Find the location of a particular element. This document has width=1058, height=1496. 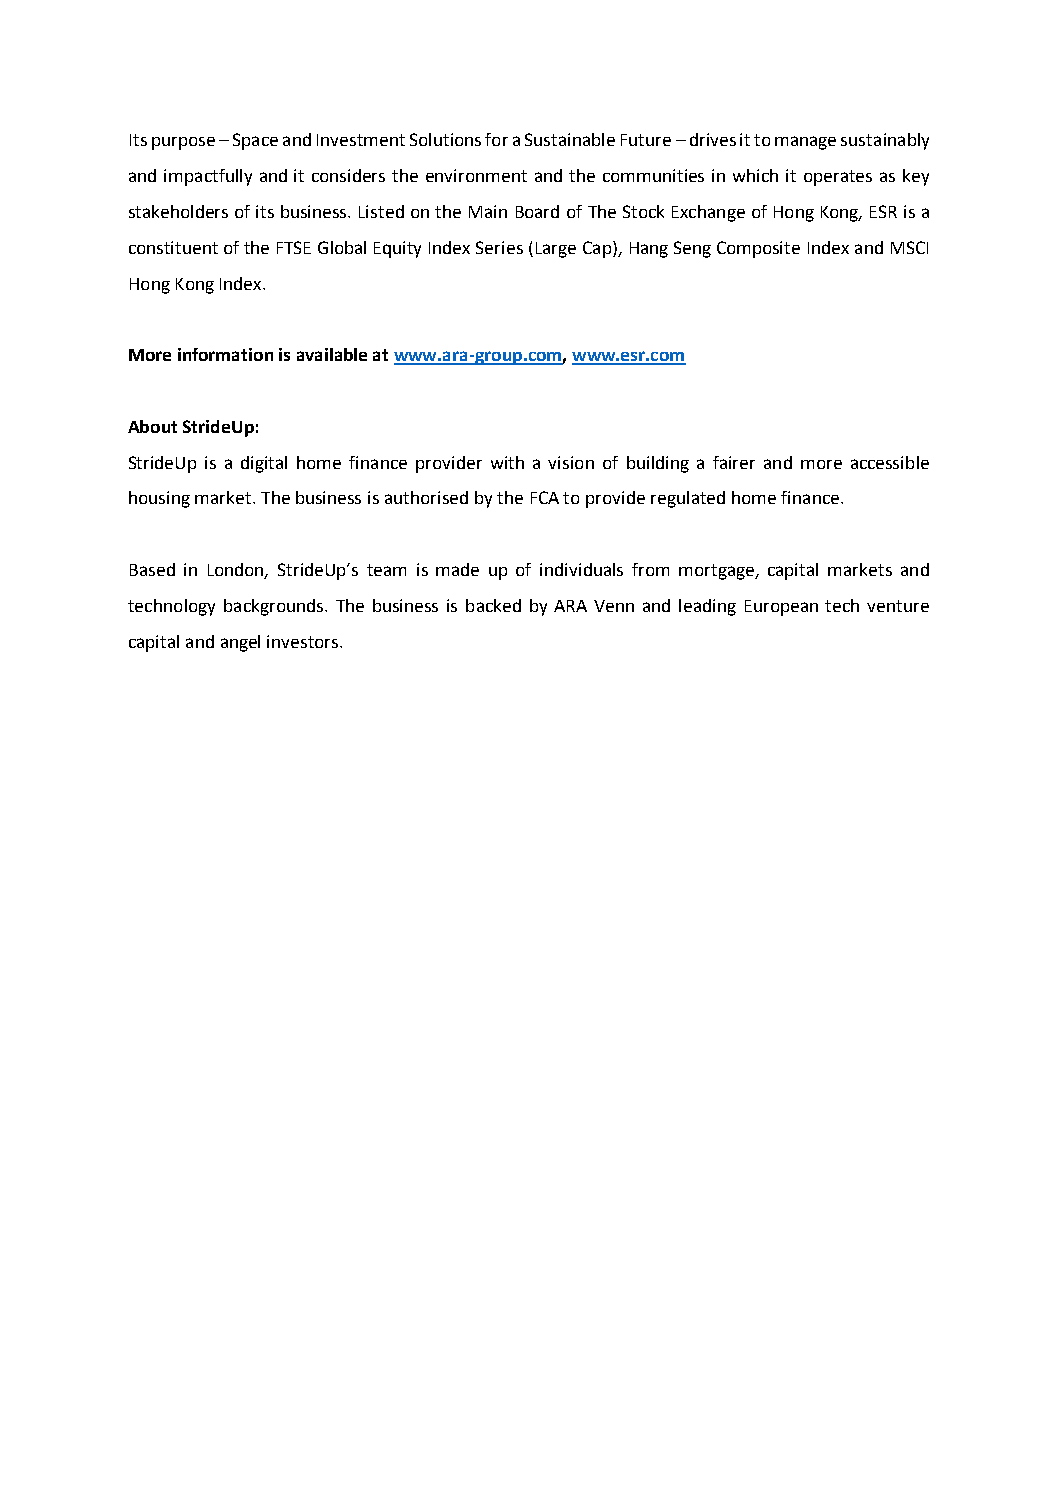

European is located at coordinates (781, 608).
